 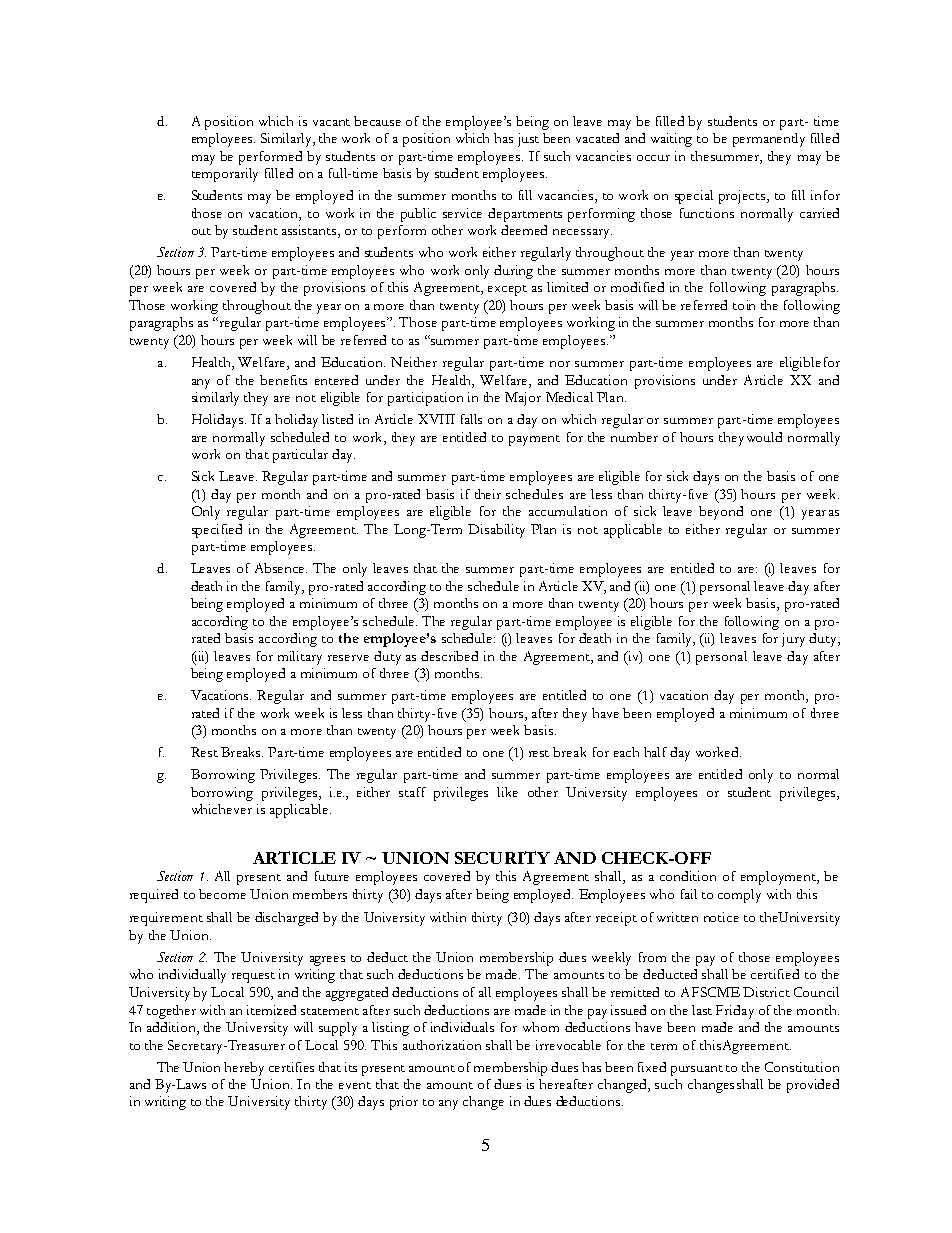 What do you see at coordinates (769, 140) in the screenshot?
I see `permanently` at bounding box center [769, 140].
